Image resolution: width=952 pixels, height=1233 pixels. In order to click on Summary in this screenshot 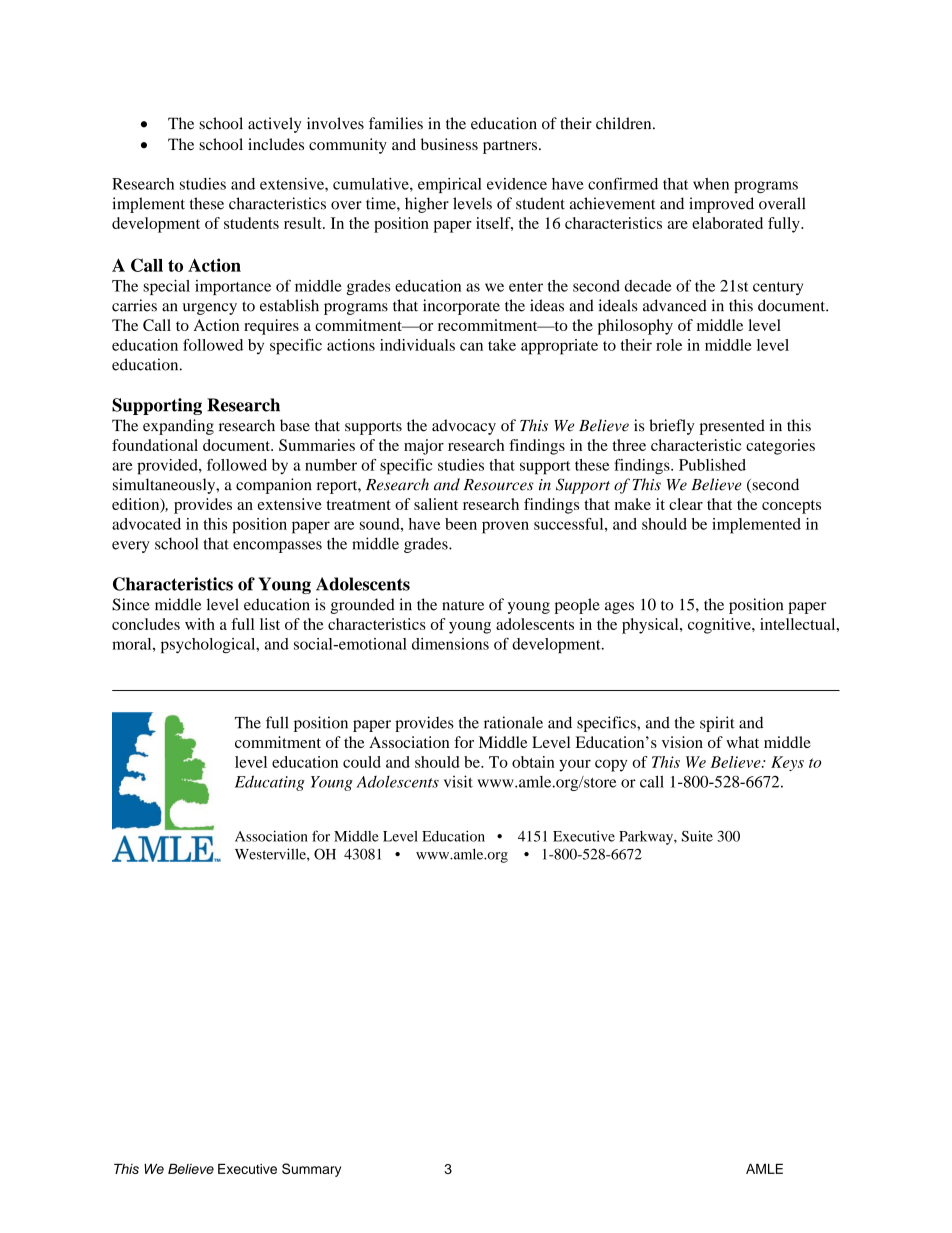, I will do `click(311, 1170)`.
